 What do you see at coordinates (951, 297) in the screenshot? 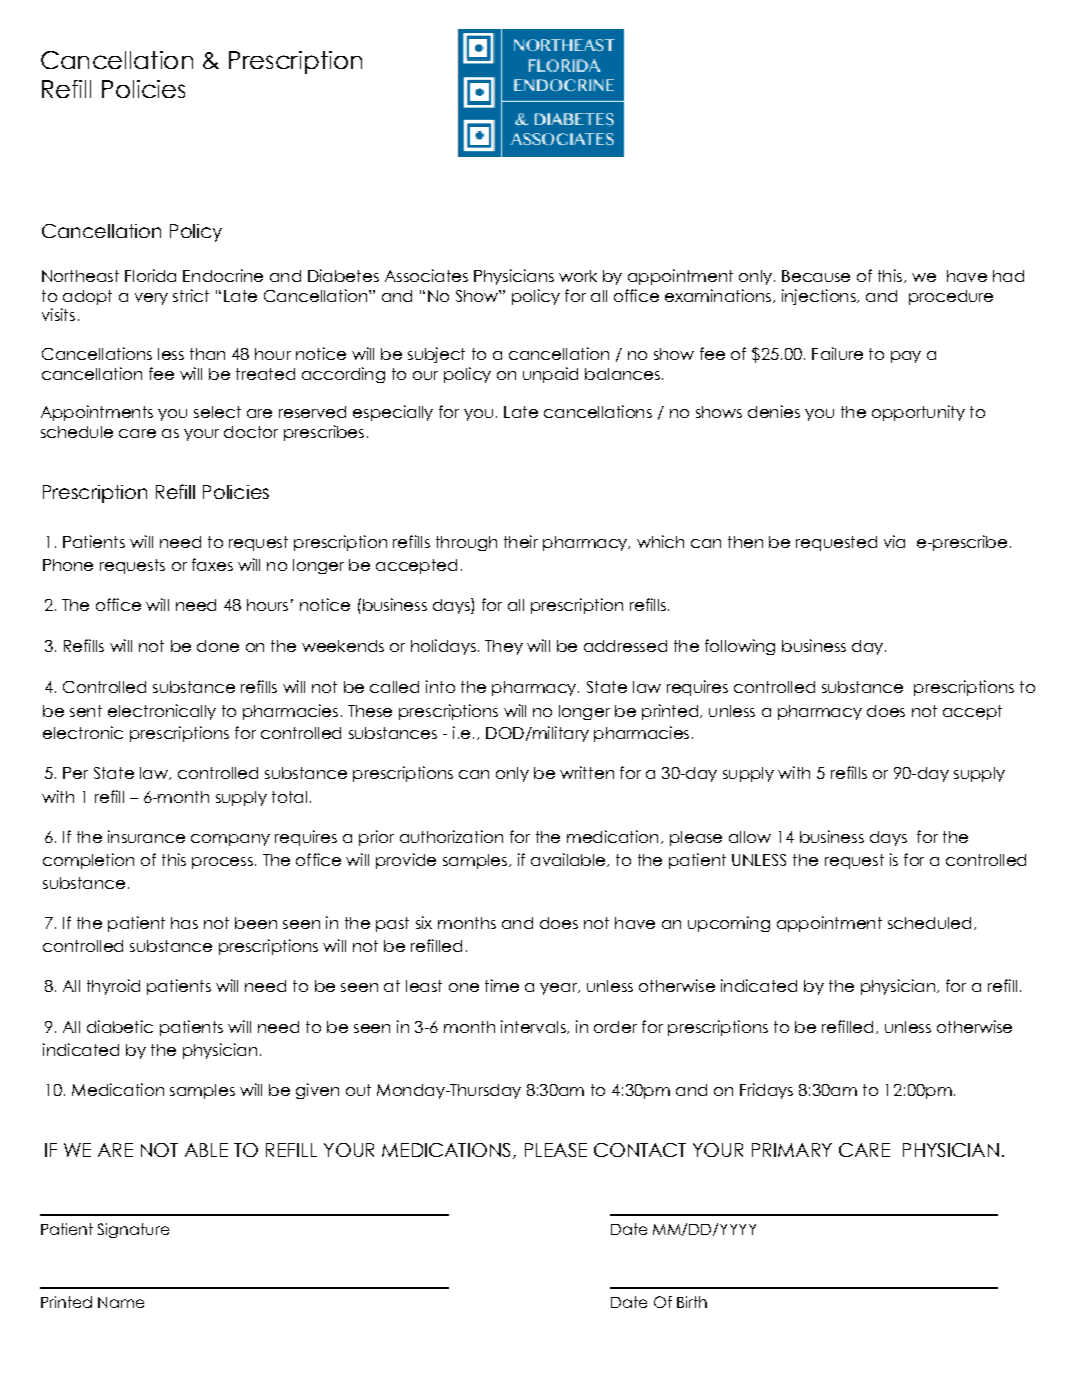
I see `procedure` at bounding box center [951, 297].
